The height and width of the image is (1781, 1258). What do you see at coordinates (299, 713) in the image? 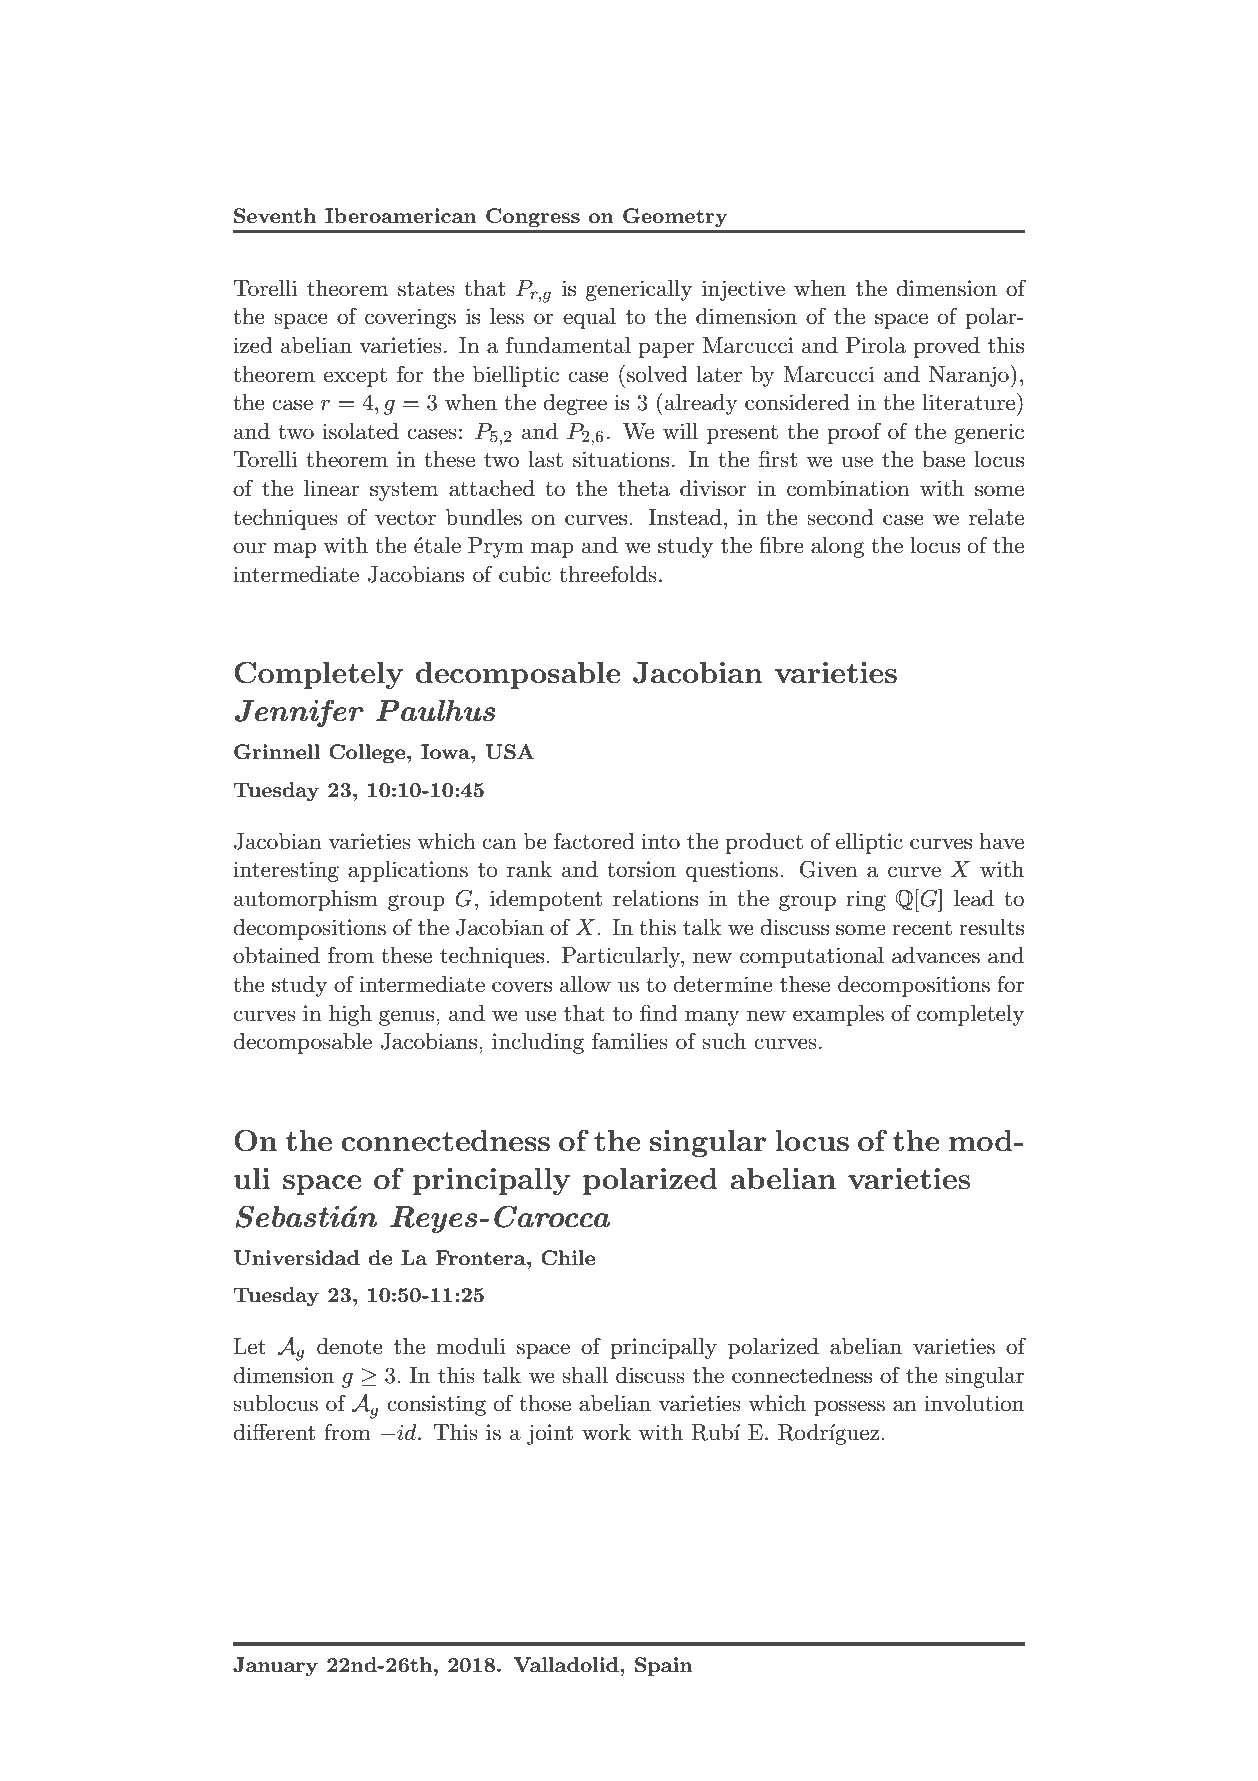
I see `Jennifer` at bounding box center [299, 713].
